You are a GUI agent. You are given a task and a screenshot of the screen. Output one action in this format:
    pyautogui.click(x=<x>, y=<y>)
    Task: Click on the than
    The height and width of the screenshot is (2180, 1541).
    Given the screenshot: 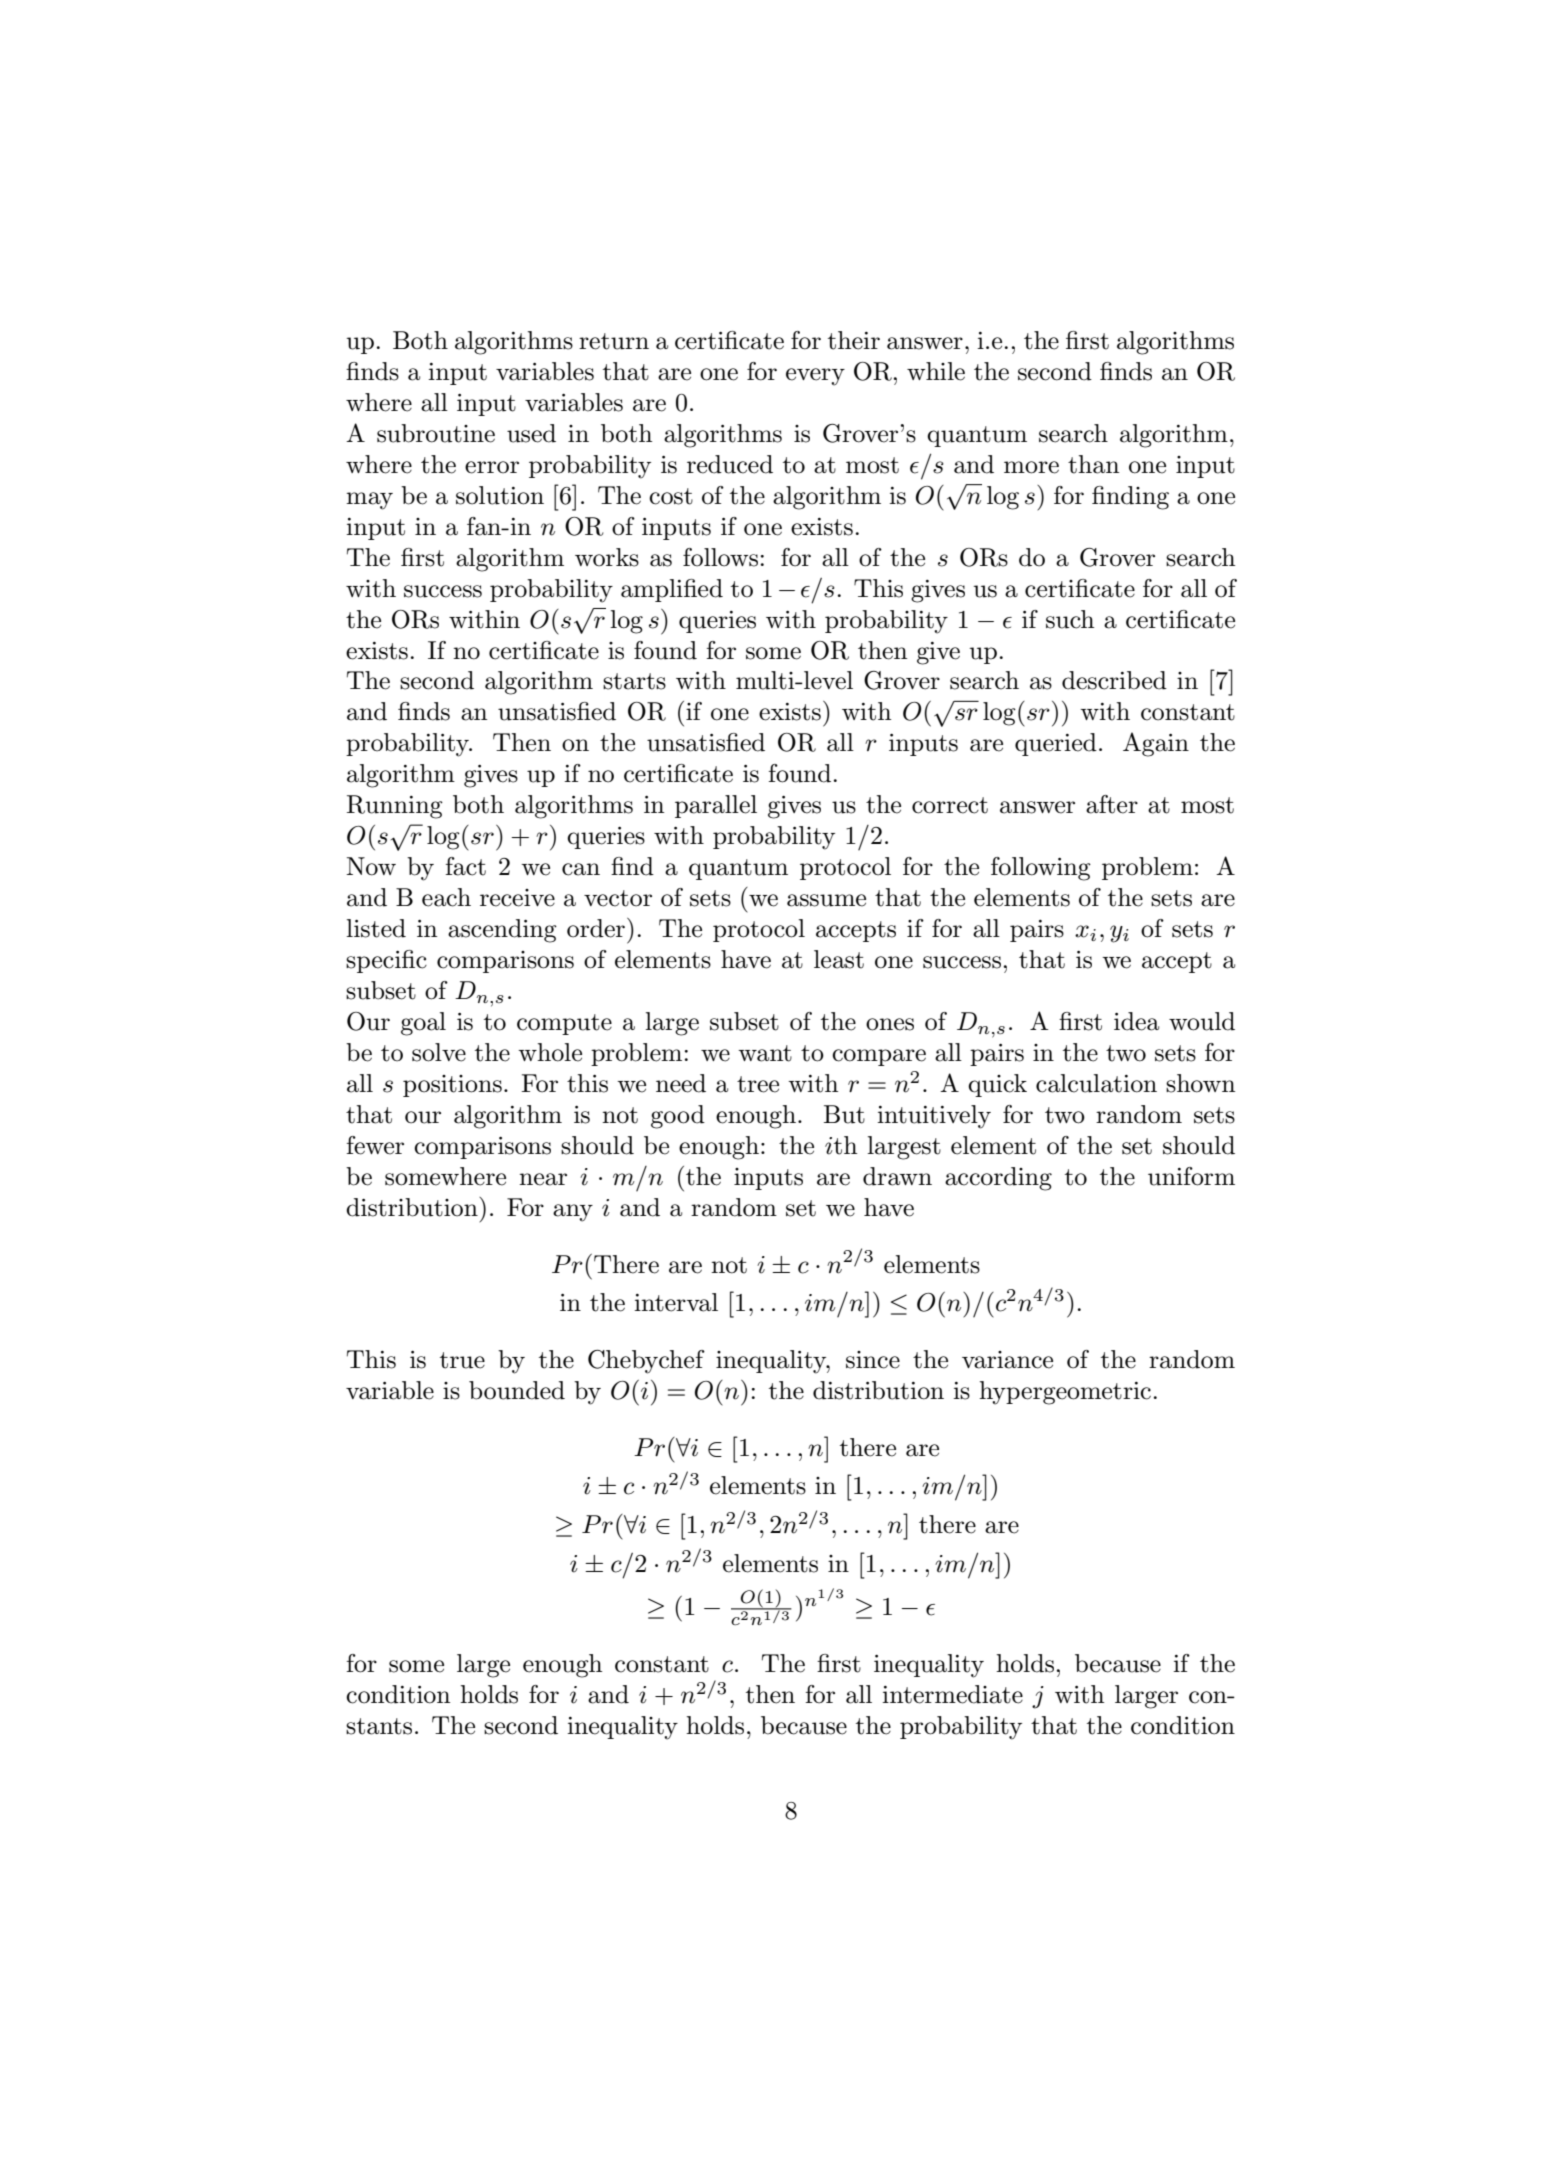 What is the action you would take?
    pyautogui.click(x=1093, y=464)
